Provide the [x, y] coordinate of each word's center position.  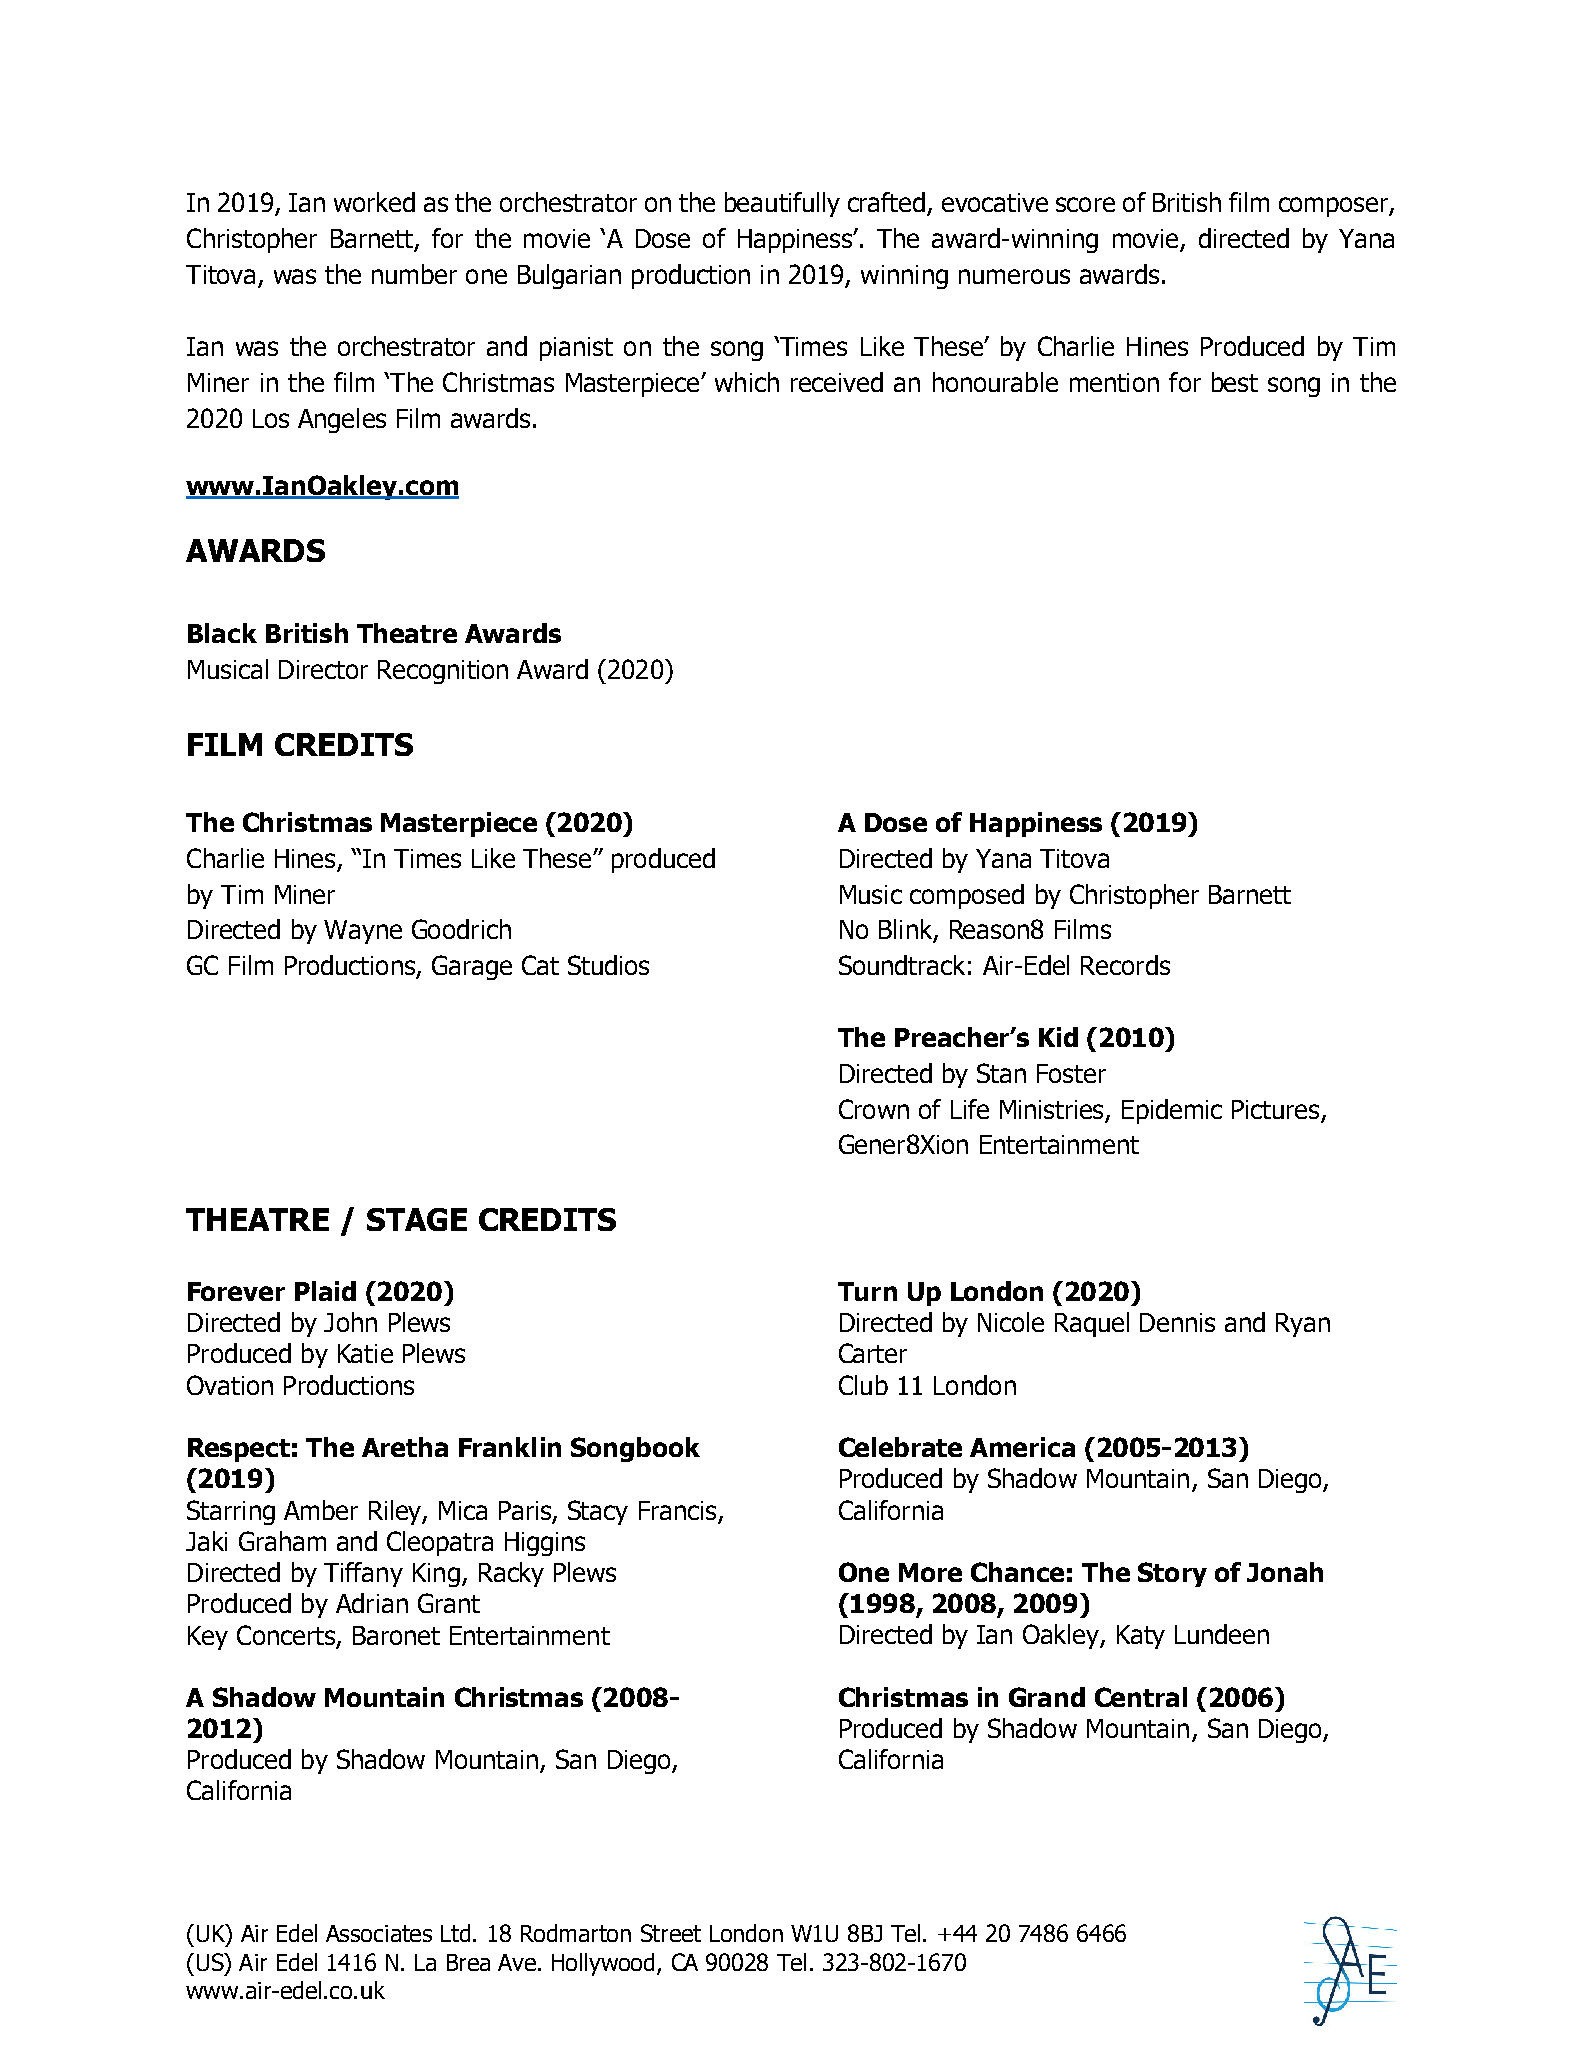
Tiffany [363, 1574]
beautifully [782, 204]
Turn [867, 1291]
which [747, 382]
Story [1172, 1574]
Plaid [325, 1291]
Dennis [1177, 1322]
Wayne [363, 932]
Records [1125, 965]
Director [323, 669]
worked [374, 202]
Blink [907, 930]
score [1085, 204]
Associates [379, 1933]
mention [1114, 382]
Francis [677, 1510]
